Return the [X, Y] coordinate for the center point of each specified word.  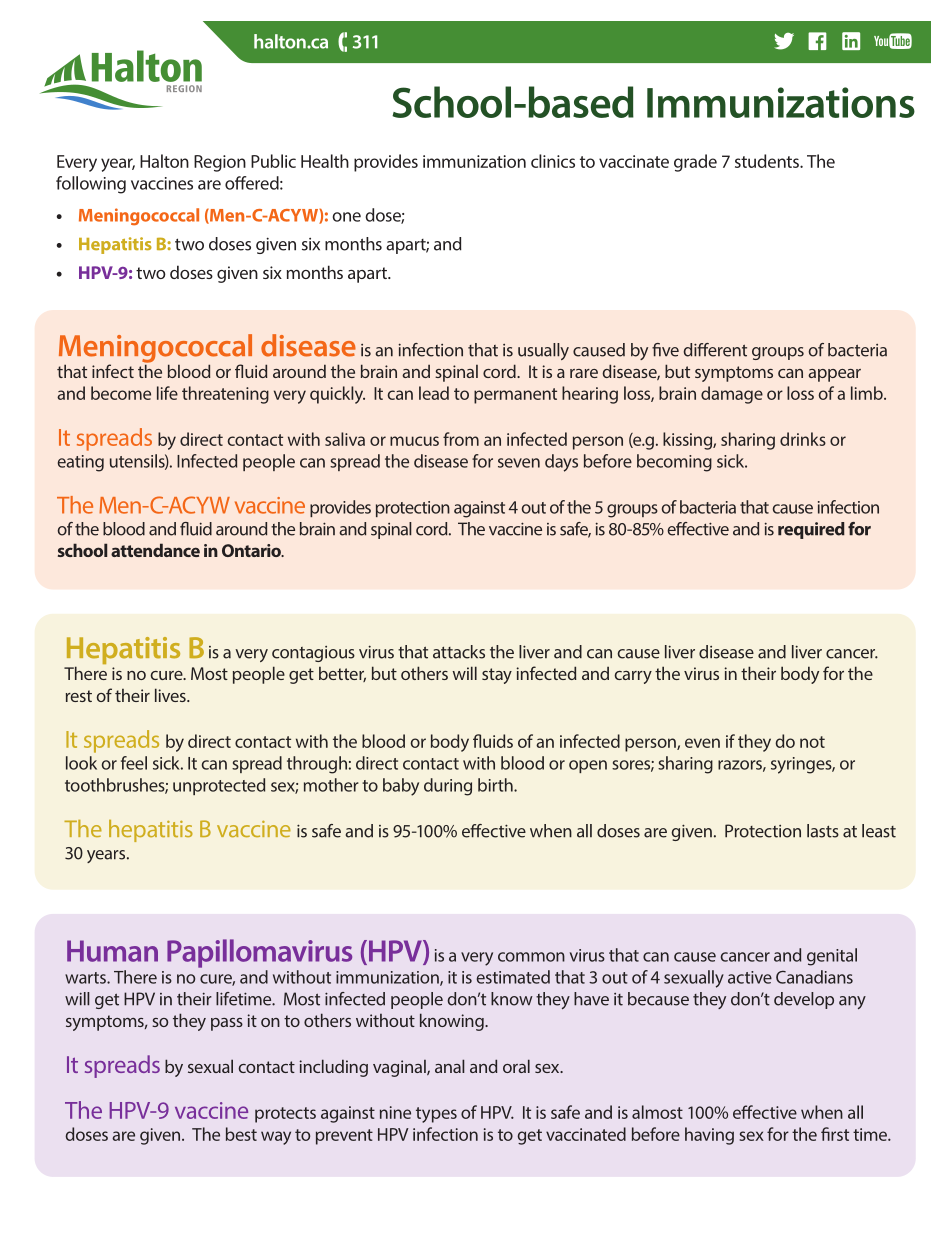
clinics [553, 161]
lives [171, 695]
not [812, 742]
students [768, 161]
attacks [459, 652]
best [241, 1134]
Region [220, 163]
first [835, 1134]
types [436, 1115]
